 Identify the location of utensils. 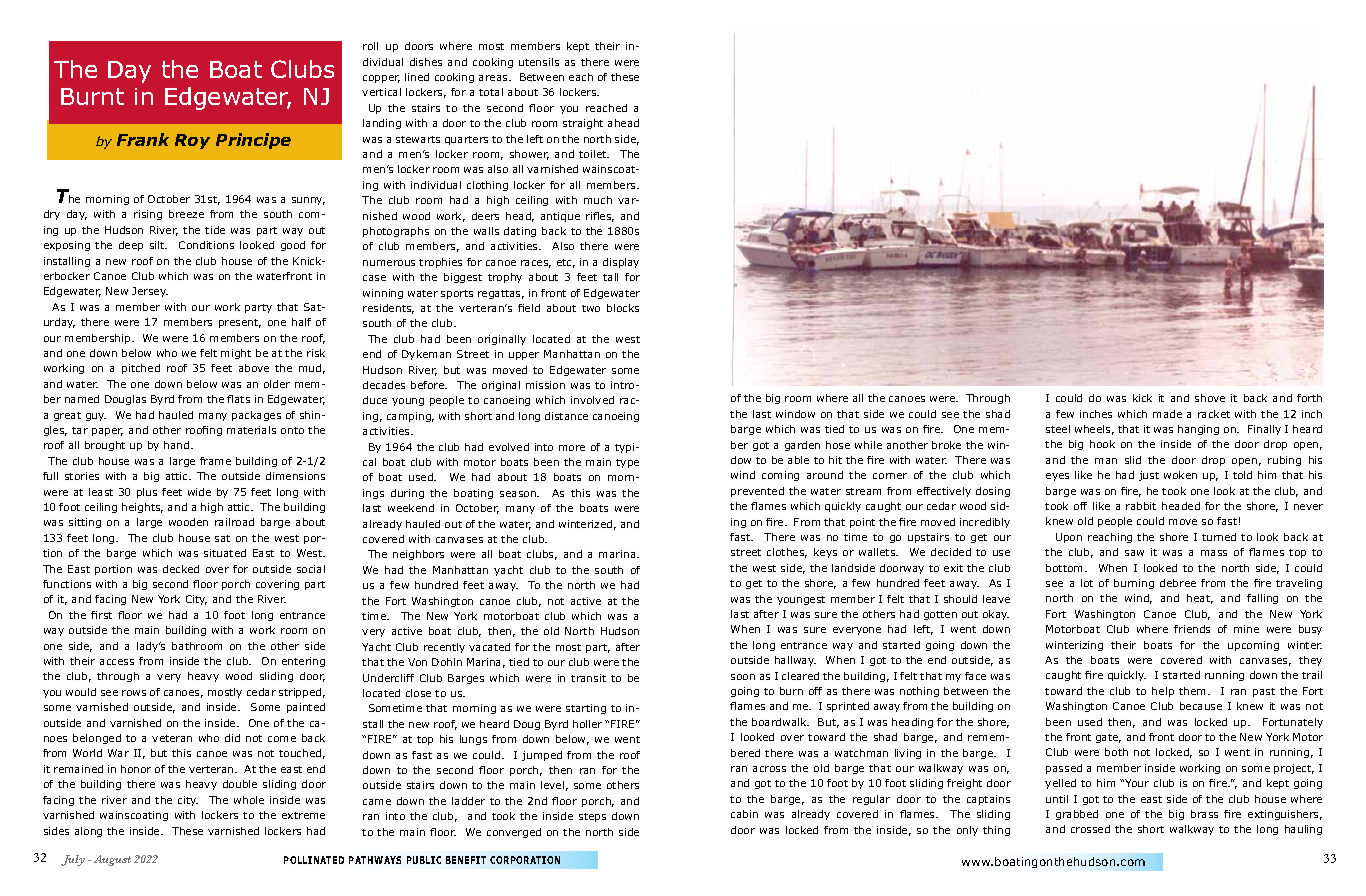
(539, 62).
